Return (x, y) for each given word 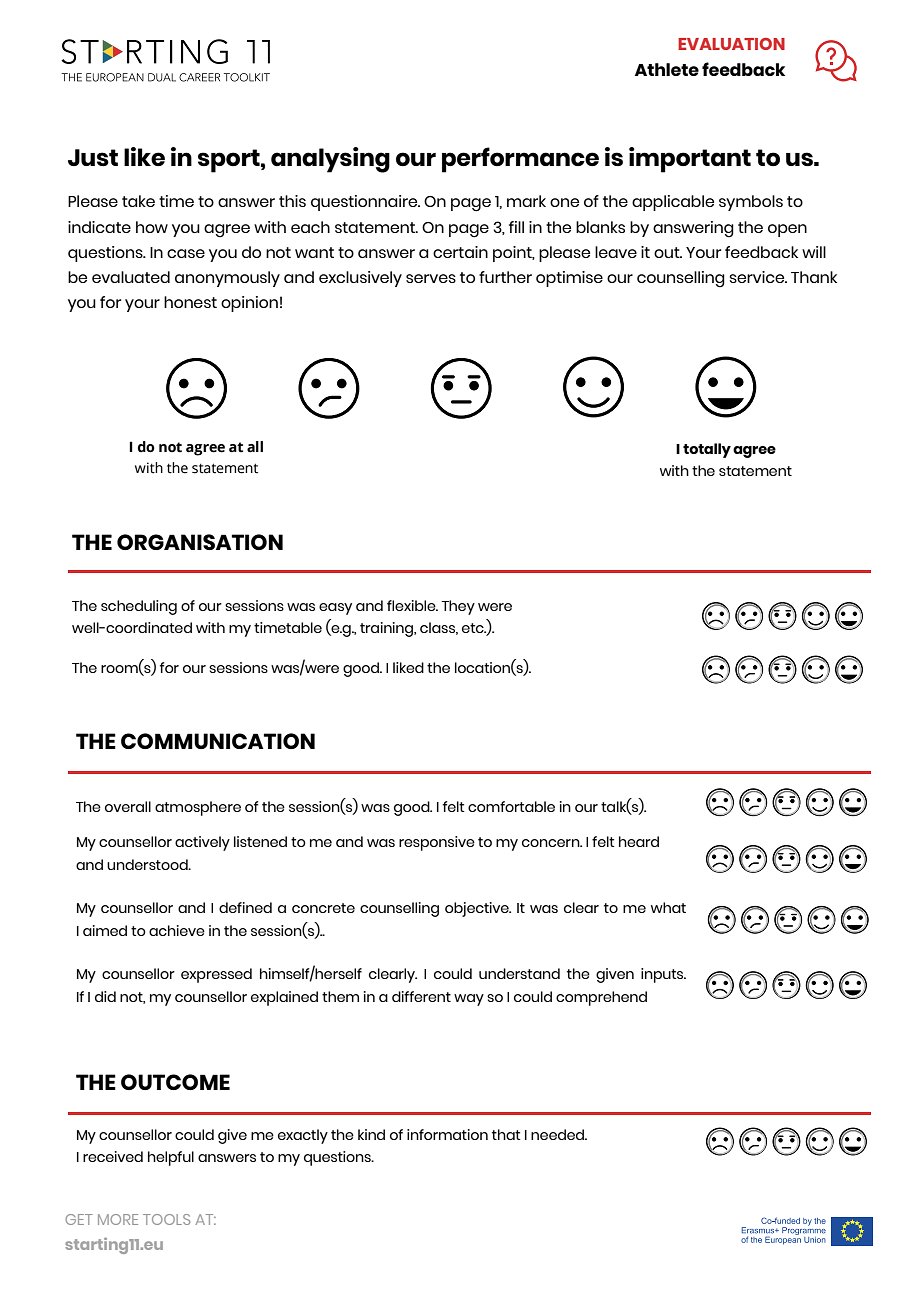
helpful (171, 1158)
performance (520, 160)
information (447, 1134)
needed (559, 1134)
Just (93, 157)
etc (474, 628)
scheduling (139, 607)
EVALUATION (731, 44)
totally (707, 450)
